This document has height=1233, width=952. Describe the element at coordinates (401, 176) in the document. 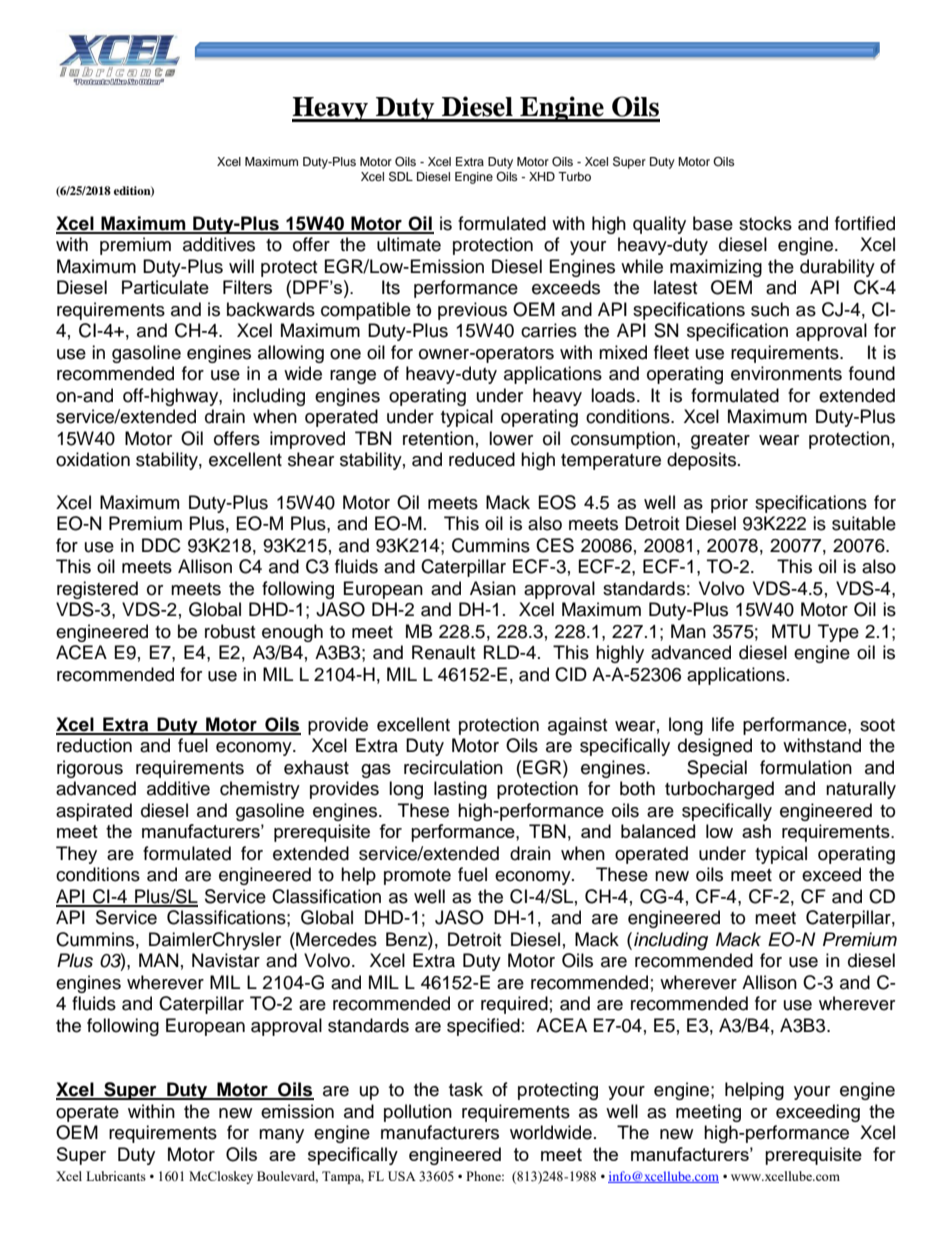

I see `SDL` at that location.
